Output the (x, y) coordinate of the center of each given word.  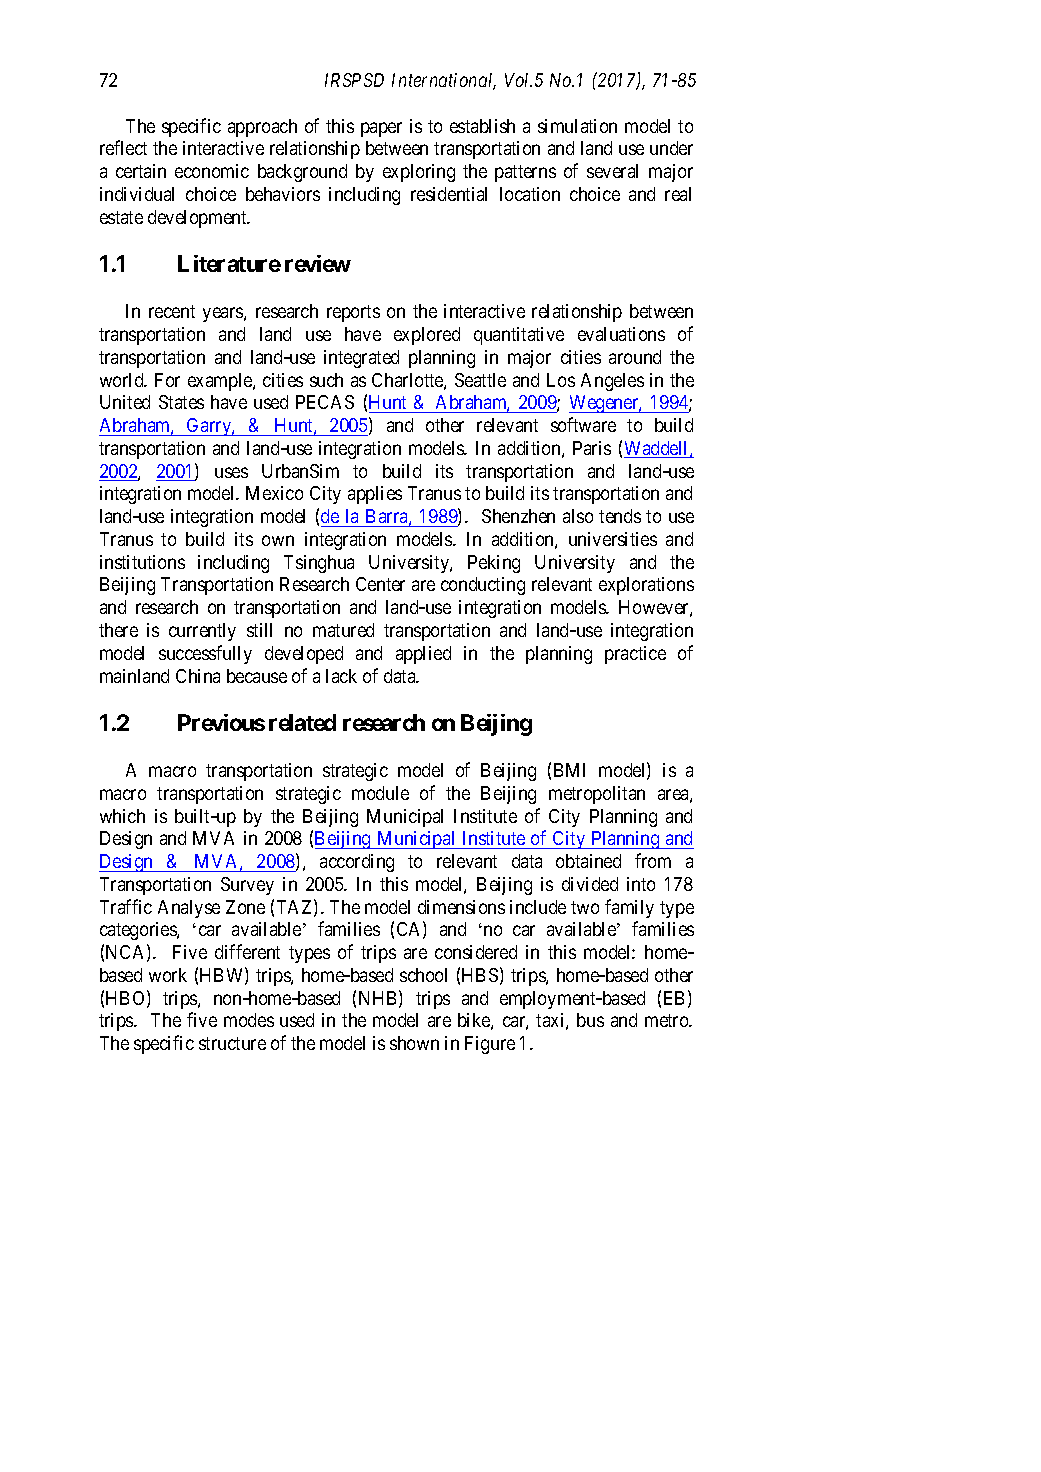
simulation (577, 126)
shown (414, 1043)
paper (381, 129)
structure (232, 1043)
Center (380, 584)
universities (613, 539)
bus (590, 1020)
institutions (142, 562)
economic (212, 171)
